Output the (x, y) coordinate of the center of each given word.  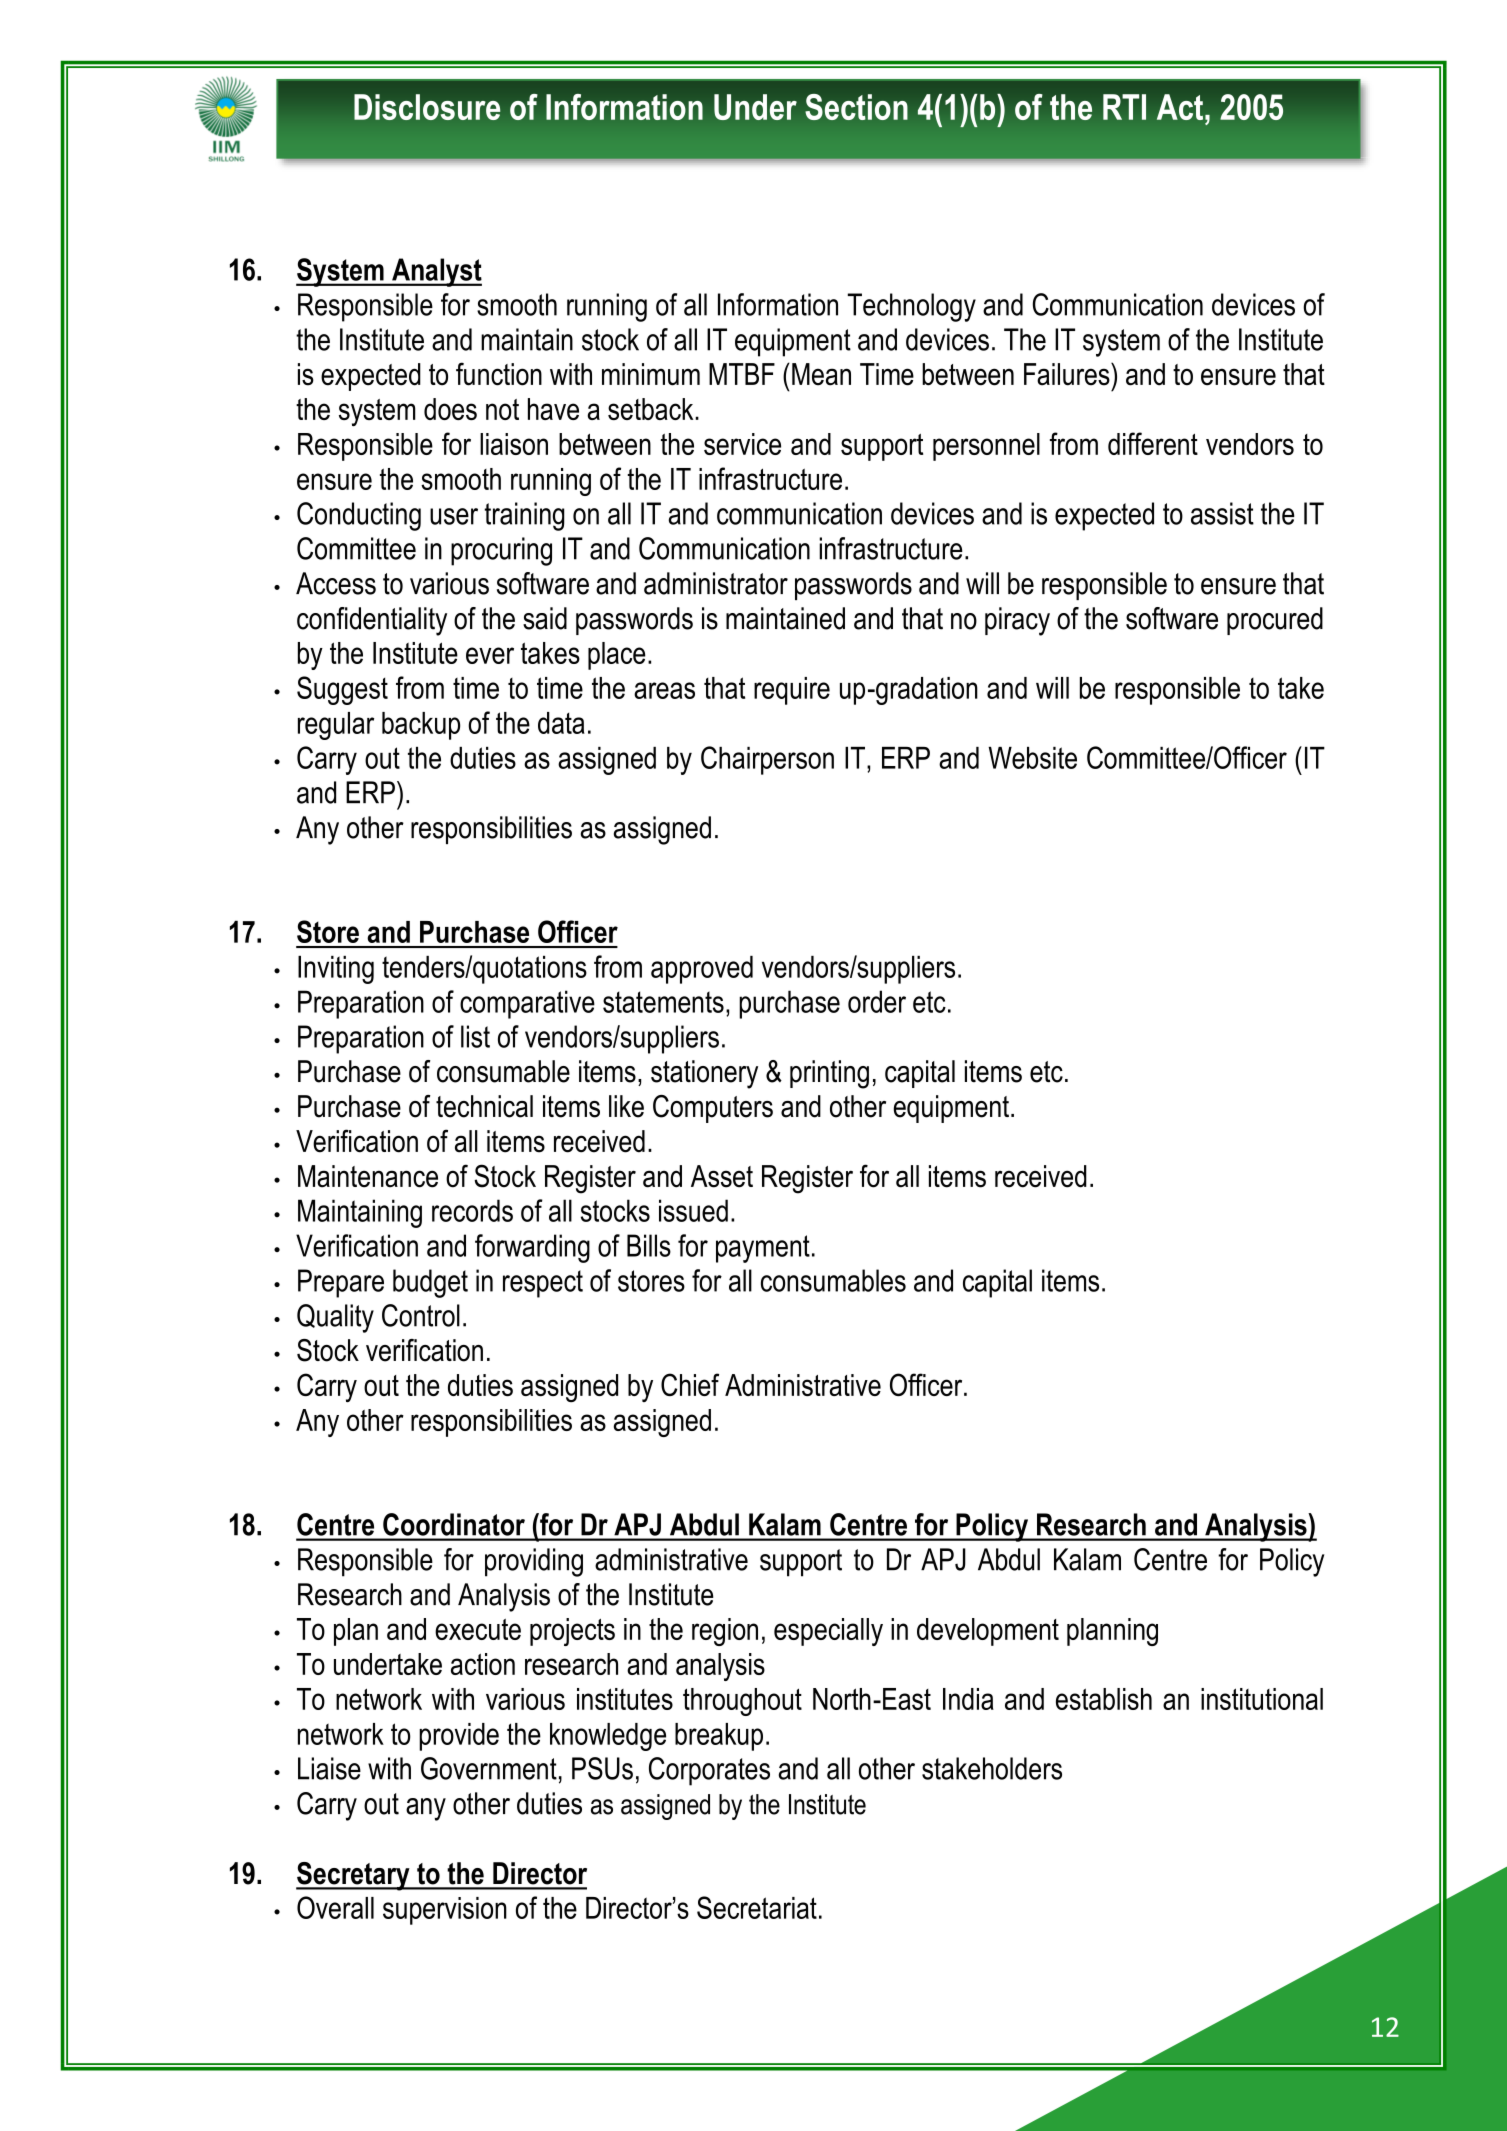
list (475, 1036)
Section (856, 107)
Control (421, 1315)
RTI (1124, 107)
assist (1222, 513)
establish (1104, 1699)
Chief (690, 1384)
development (988, 1632)
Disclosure (427, 107)
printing (829, 1074)
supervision (445, 1911)
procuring (501, 551)
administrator (716, 583)
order (877, 1001)
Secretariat (757, 1907)
